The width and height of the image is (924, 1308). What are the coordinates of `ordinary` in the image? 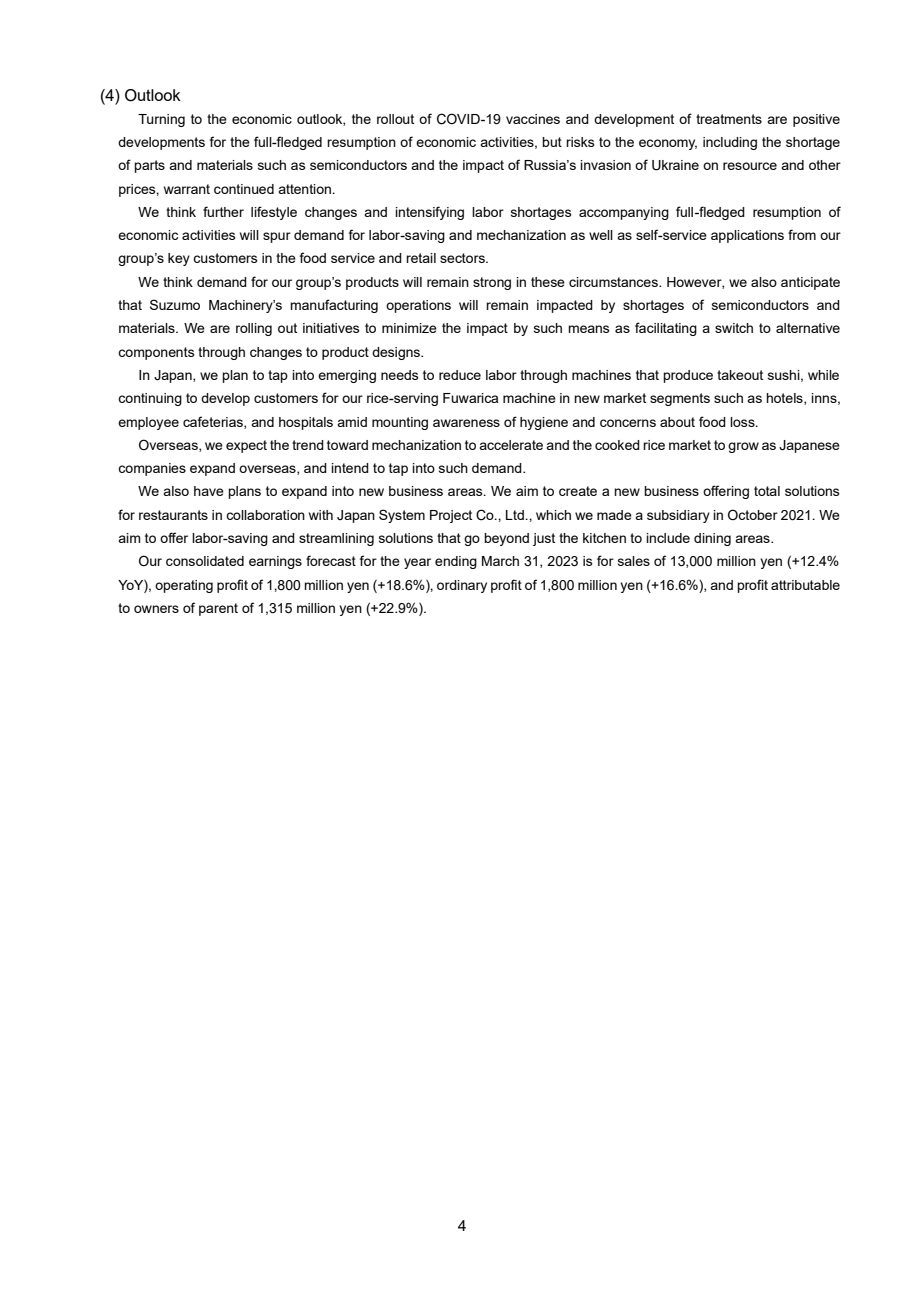 It's located at (462, 586).
